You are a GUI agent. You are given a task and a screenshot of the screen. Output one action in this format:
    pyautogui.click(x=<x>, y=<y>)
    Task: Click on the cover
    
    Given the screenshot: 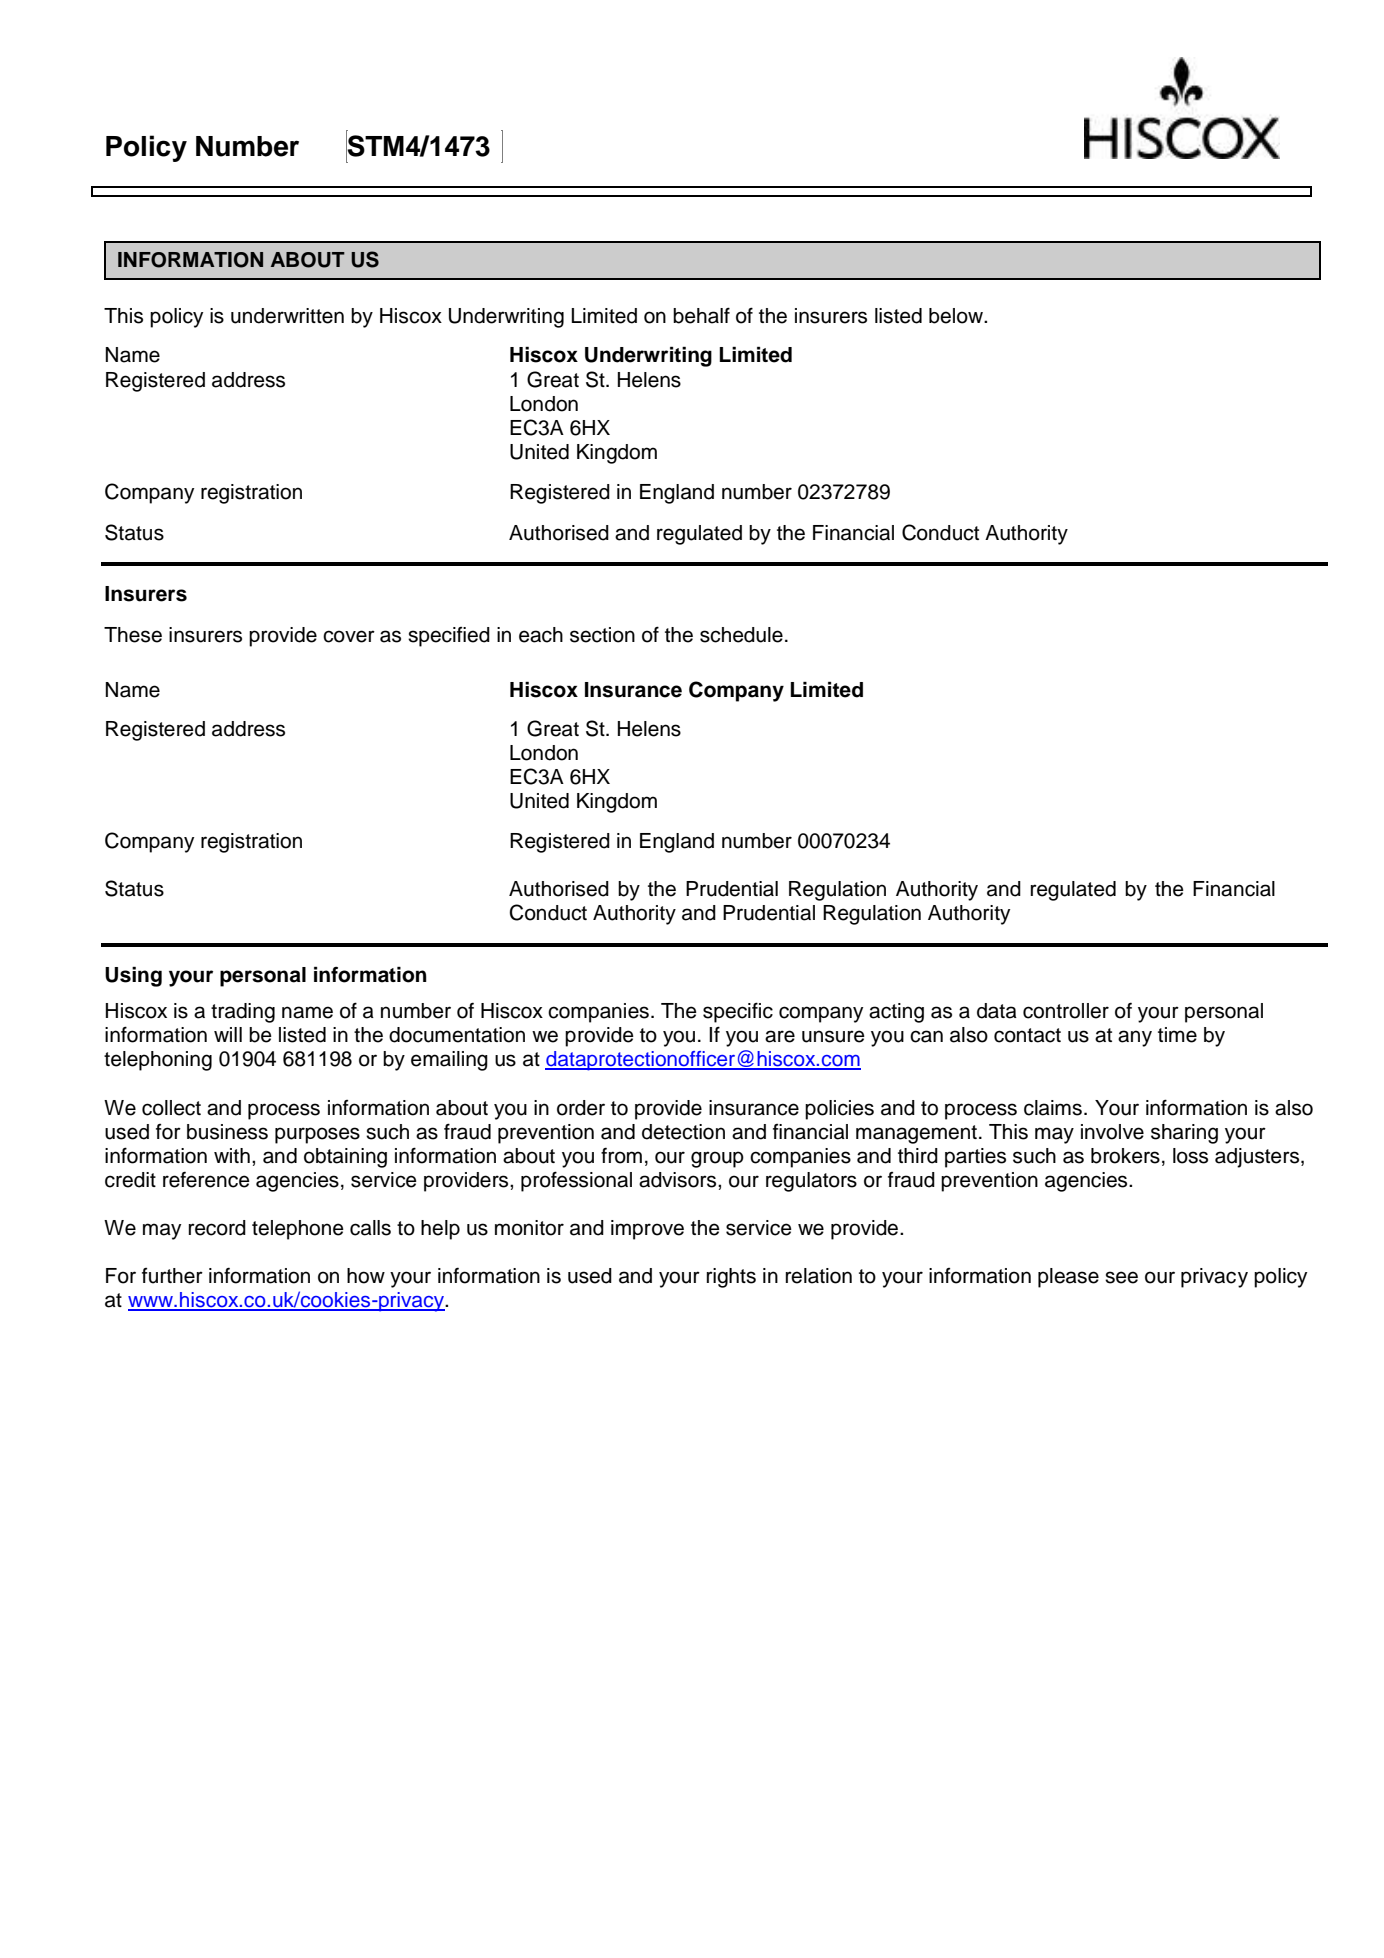 What is the action you would take?
    pyautogui.click(x=349, y=636)
